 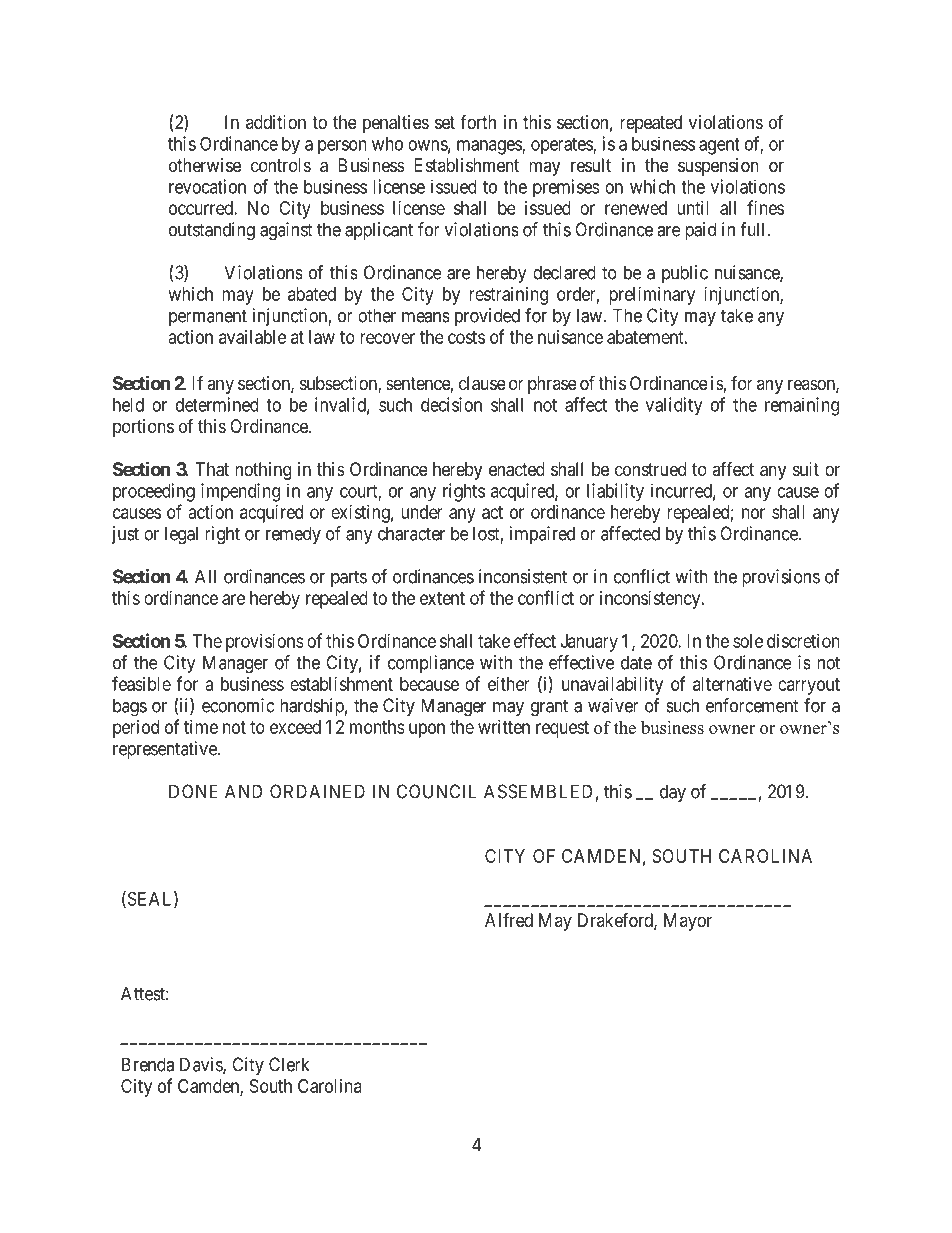 What do you see at coordinates (673, 793) in the document?
I see `day` at bounding box center [673, 793].
